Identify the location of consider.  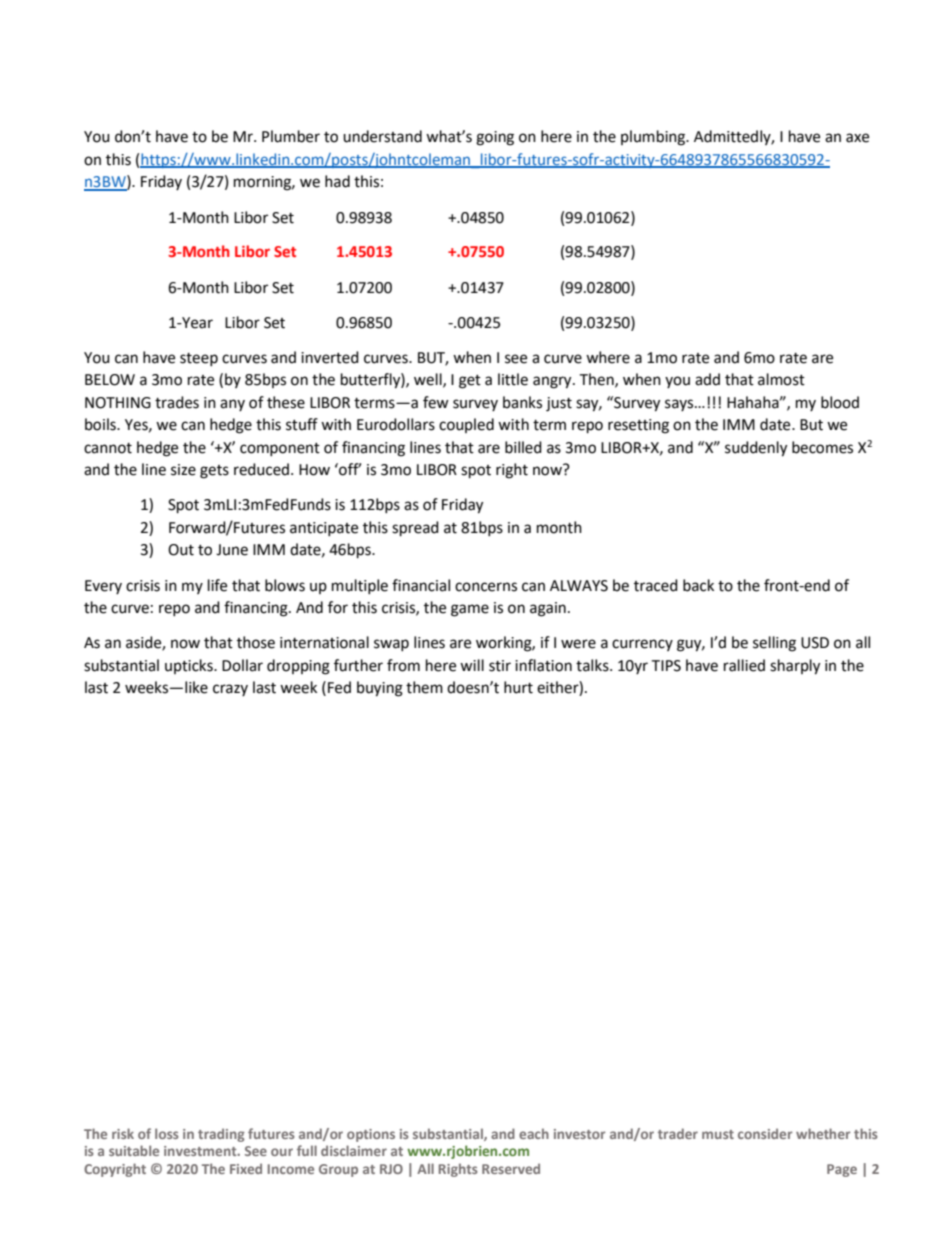
(765, 1133).
